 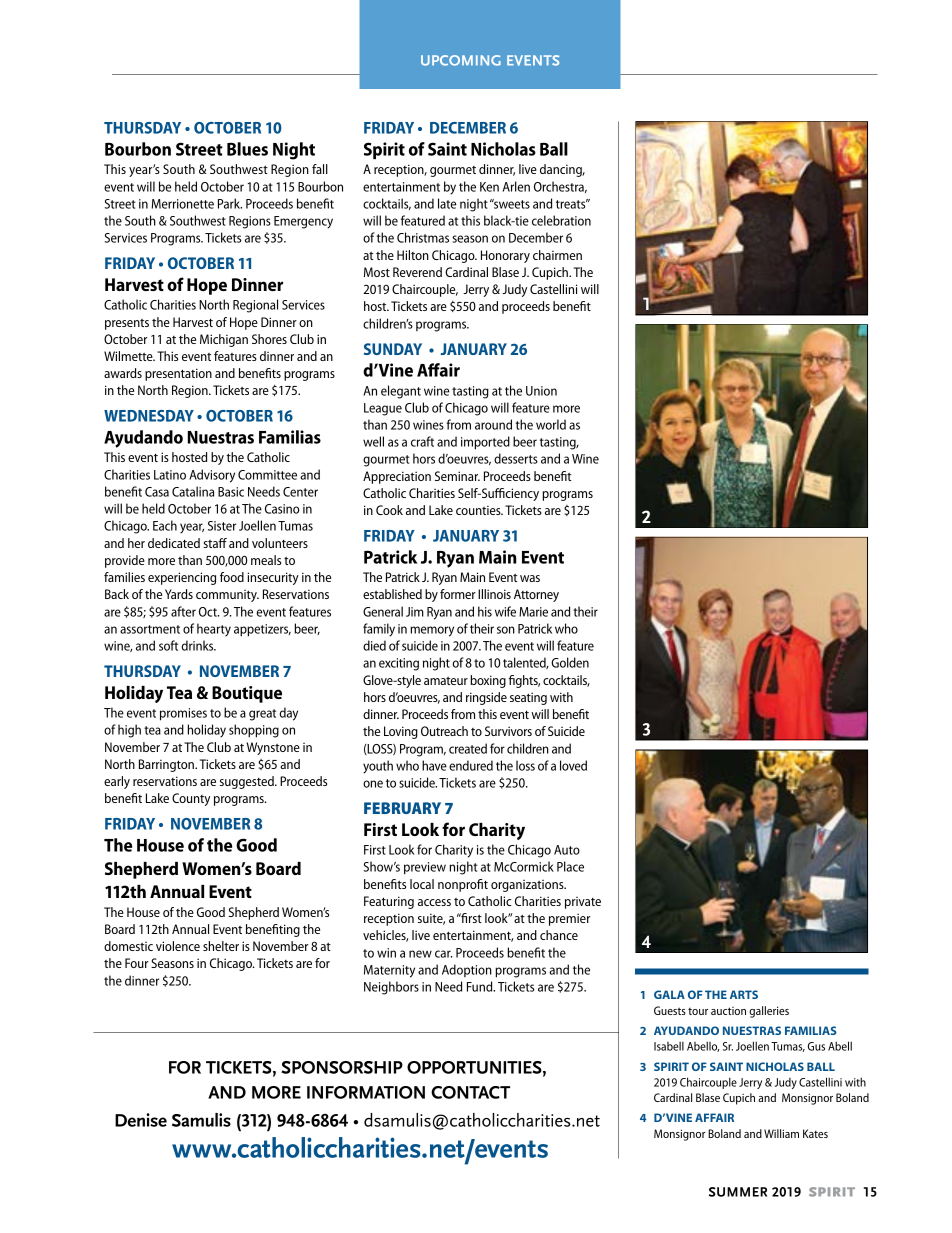 I want to click on Golden, so click(x=570, y=662).
